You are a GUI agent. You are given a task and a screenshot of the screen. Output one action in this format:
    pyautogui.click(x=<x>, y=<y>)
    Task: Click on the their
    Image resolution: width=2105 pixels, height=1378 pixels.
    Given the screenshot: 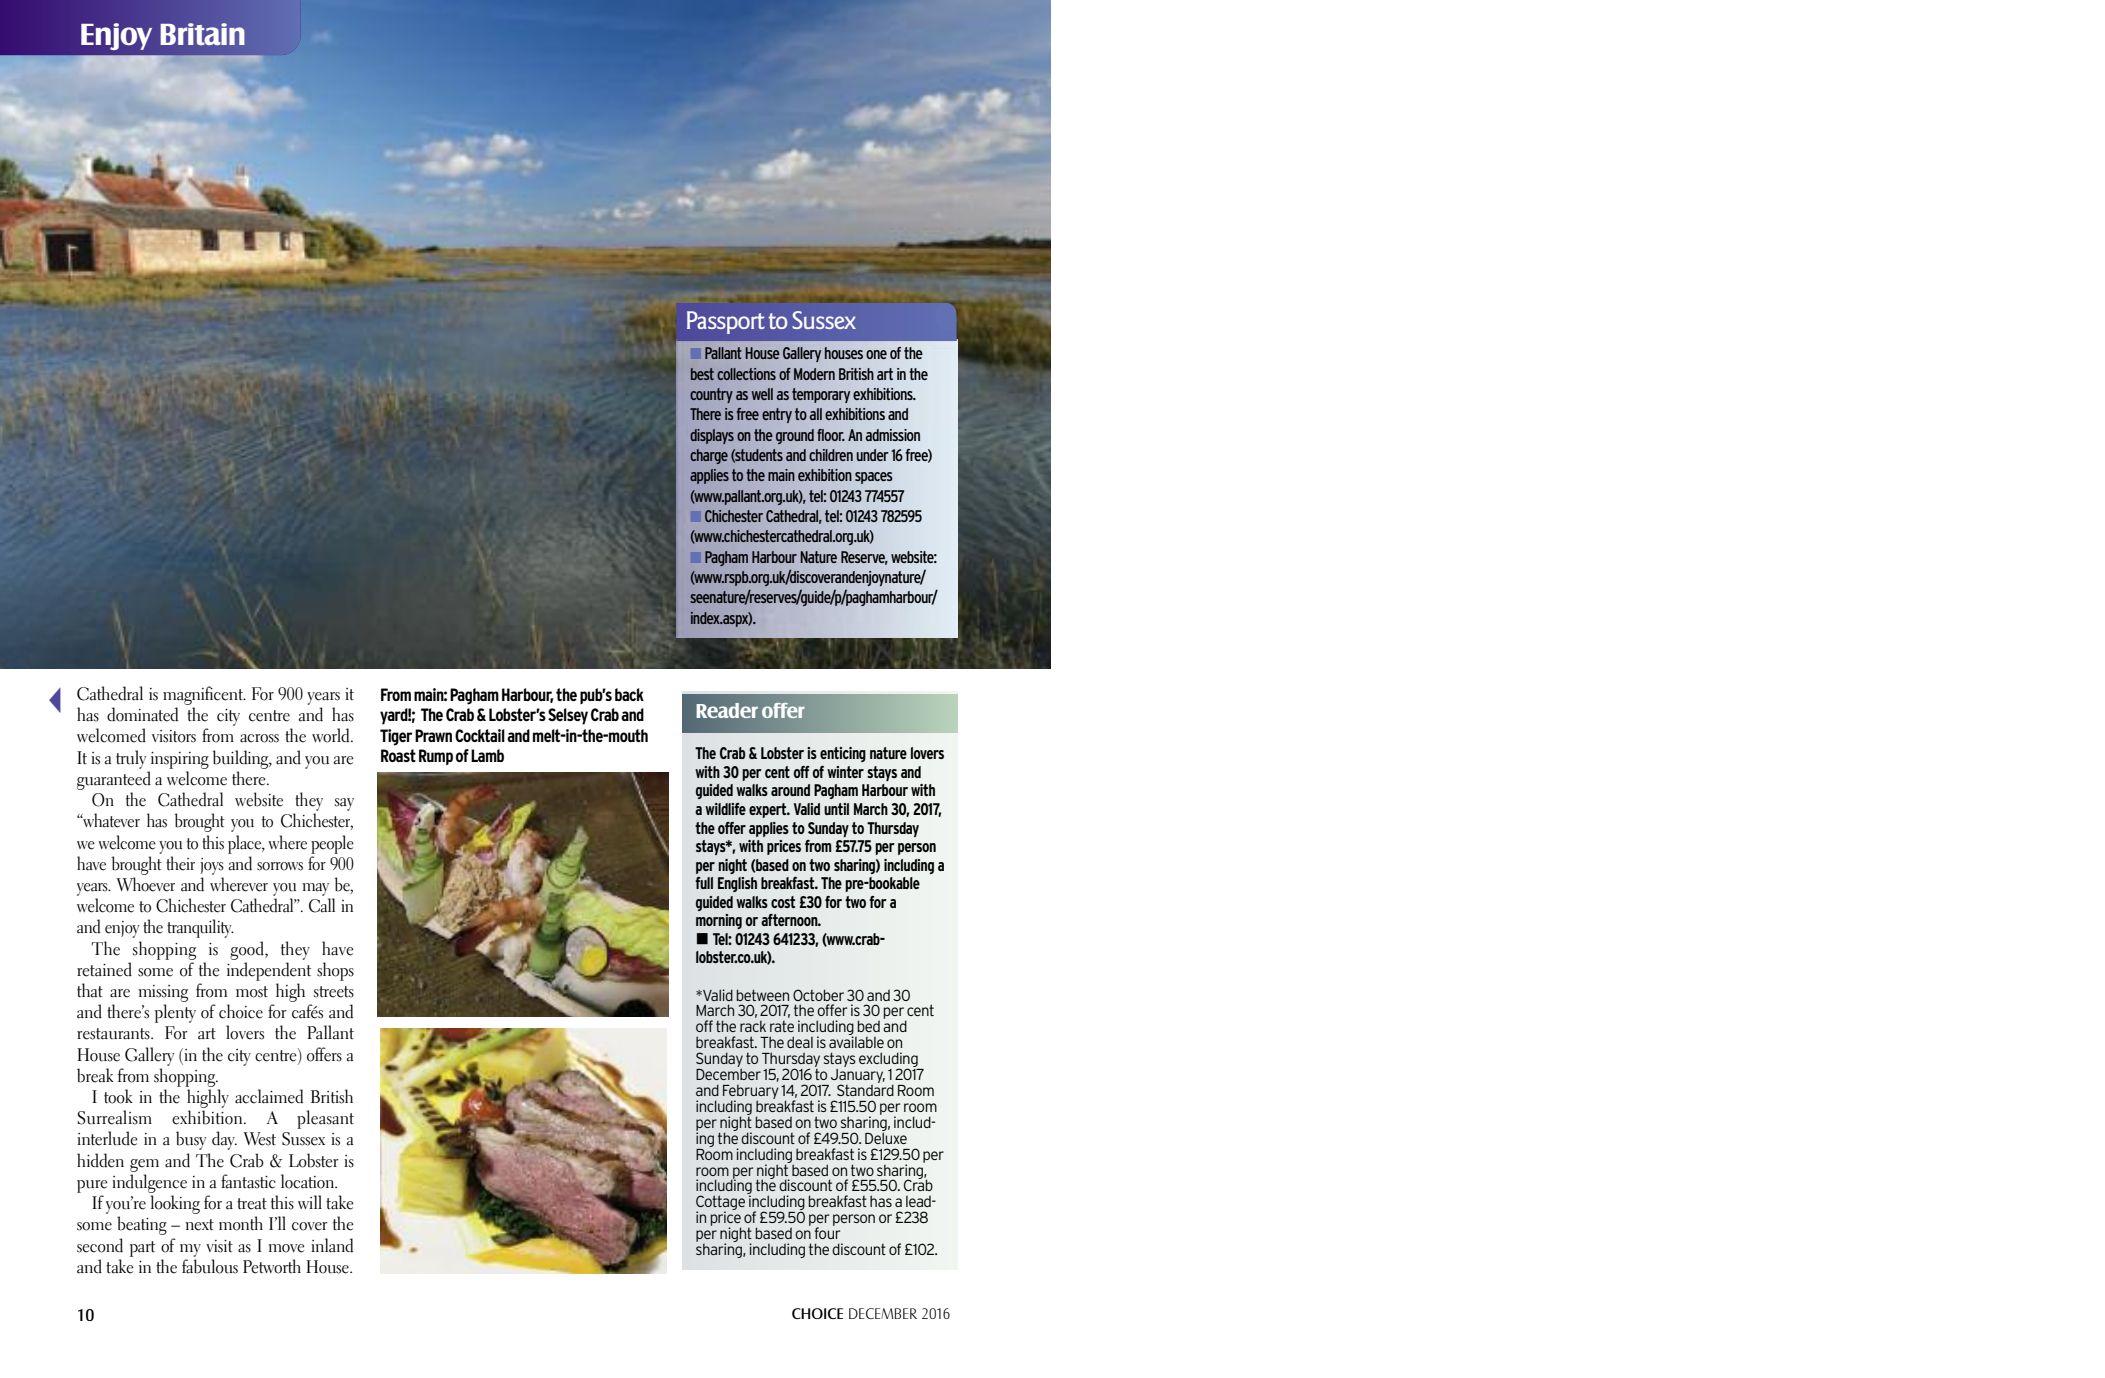 What is the action you would take?
    pyautogui.click(x=180, y=863)
